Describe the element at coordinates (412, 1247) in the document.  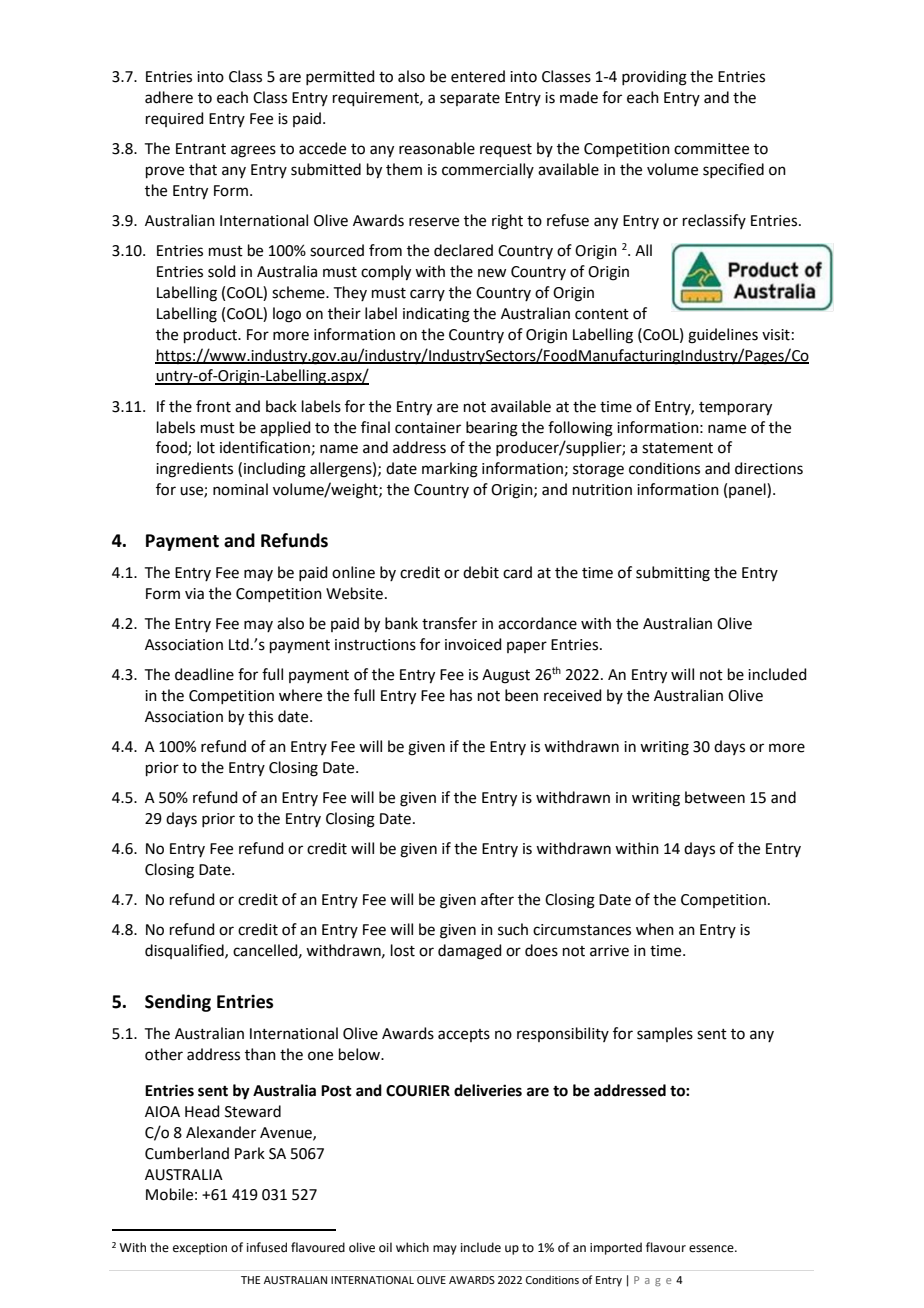
I see `which` at that location.
